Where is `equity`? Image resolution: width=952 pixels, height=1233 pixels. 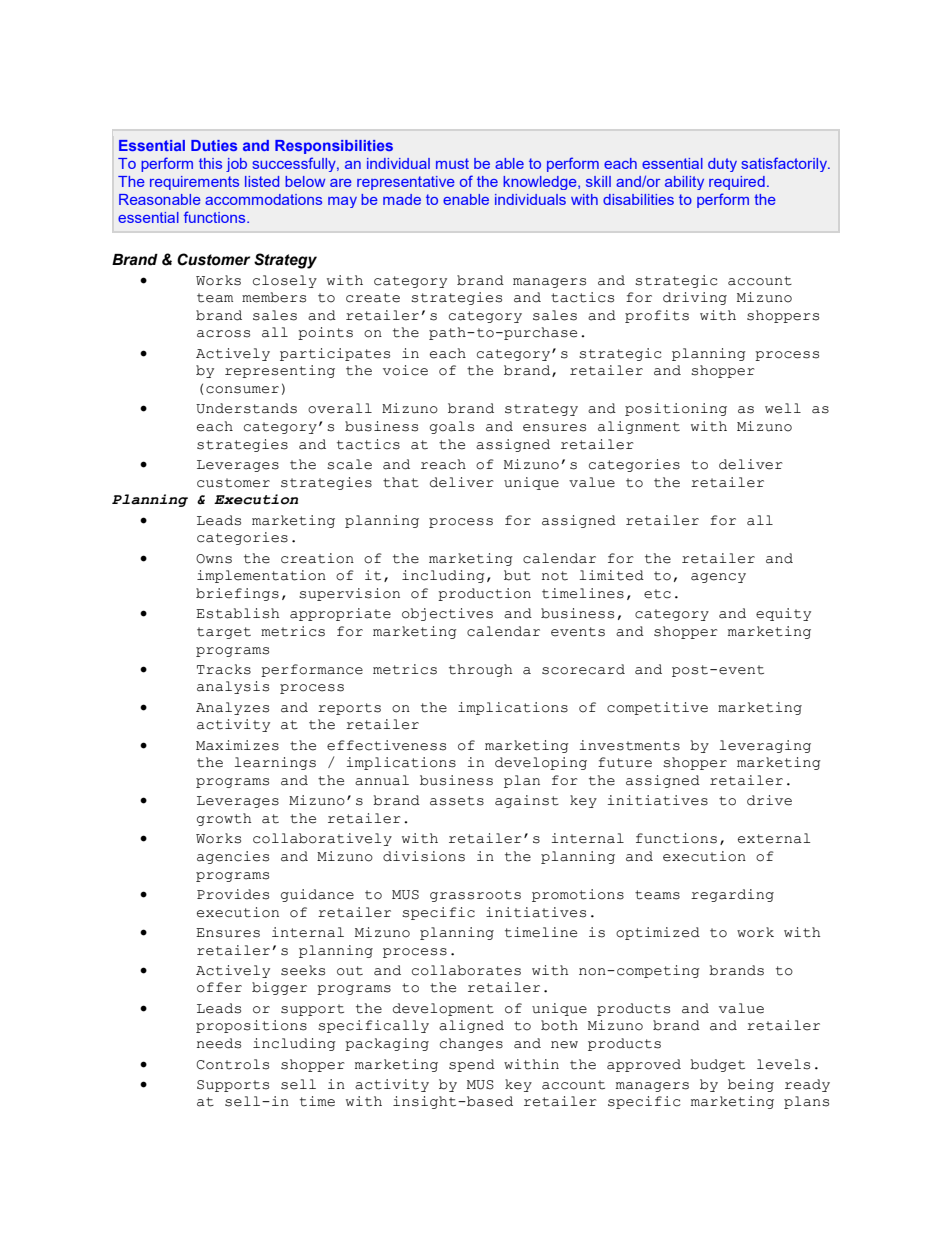 equity is located at coordinates (783, 614).
